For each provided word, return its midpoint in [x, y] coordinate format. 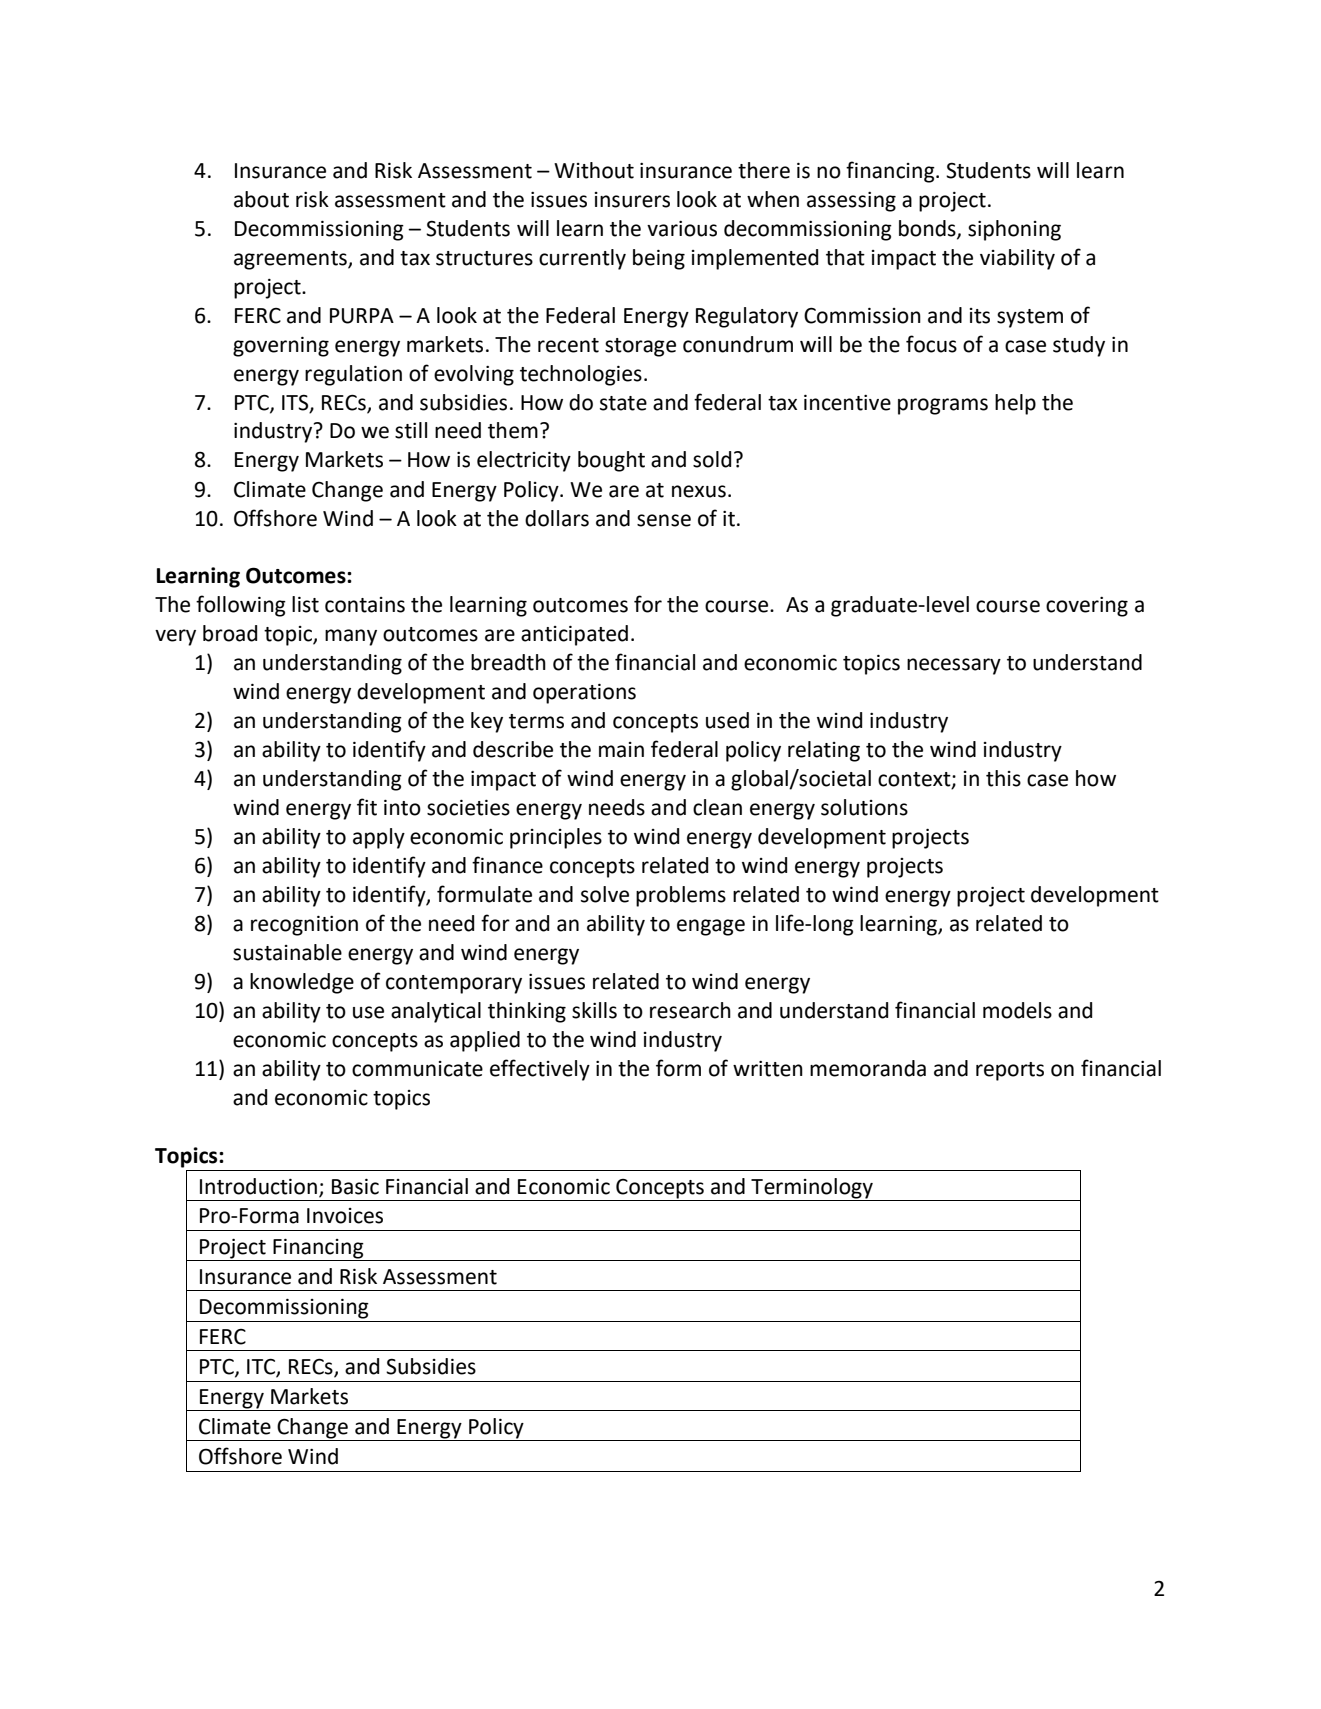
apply [379, 838]
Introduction [258, 1186]
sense [664, 520]
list [305, 604]
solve [605, 894]
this [1003, 778]
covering [1087, 607]
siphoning [1014, 230]
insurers [632, 200]
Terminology [812, 1188]
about [261, 199]
